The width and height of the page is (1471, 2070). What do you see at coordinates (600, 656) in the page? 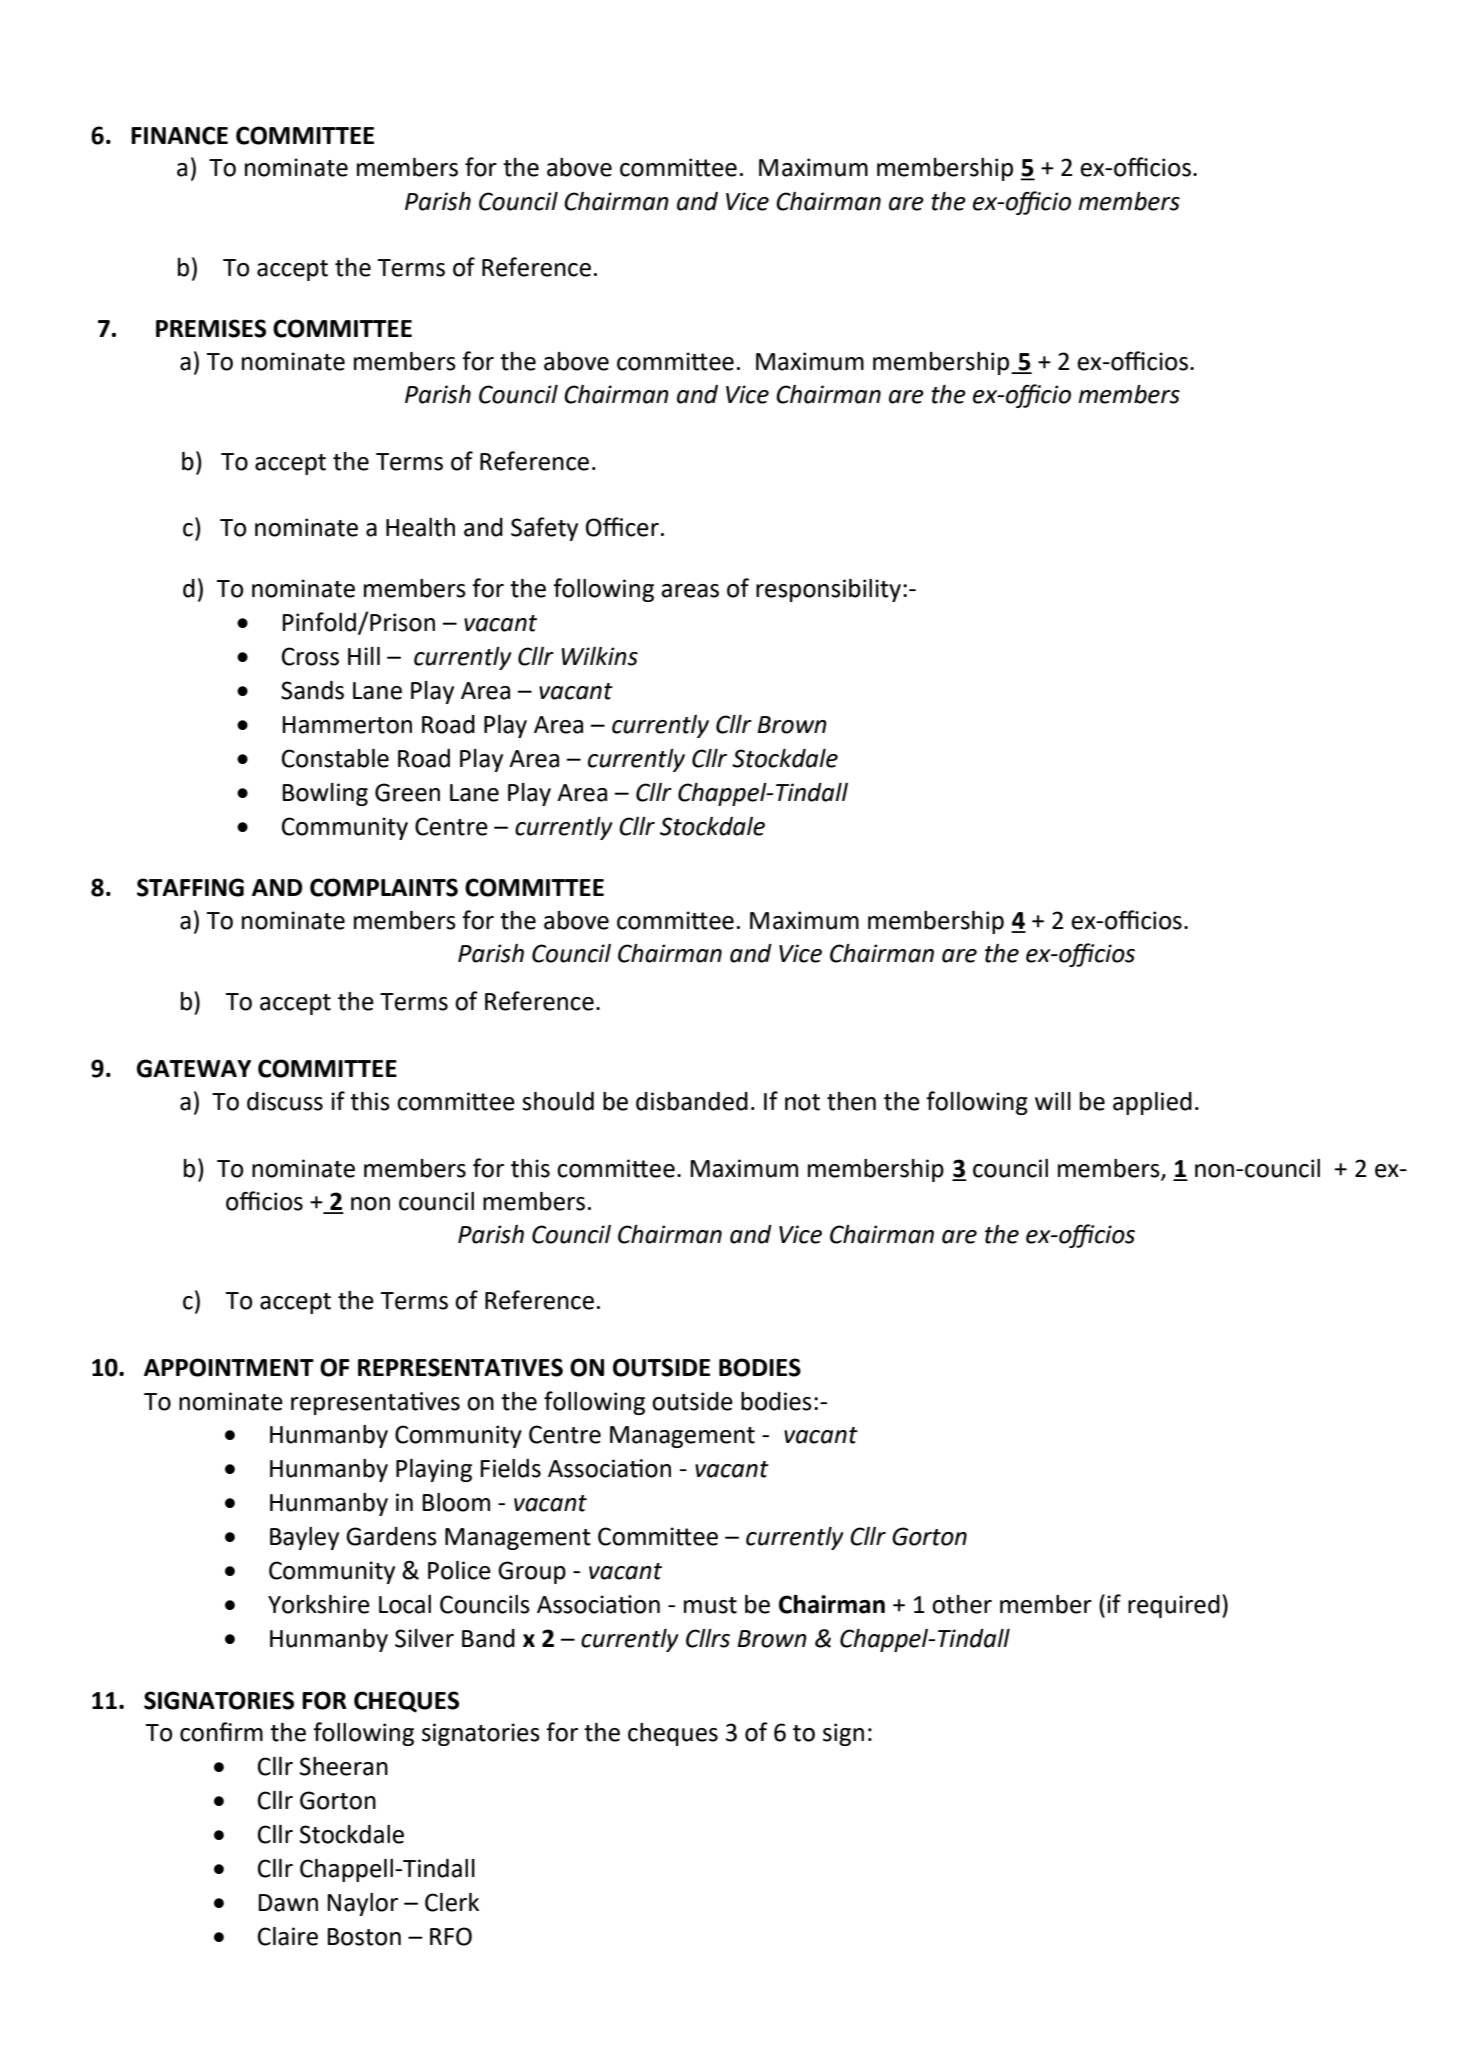
I see `Wilkins` at bounding box center [600, 656].
